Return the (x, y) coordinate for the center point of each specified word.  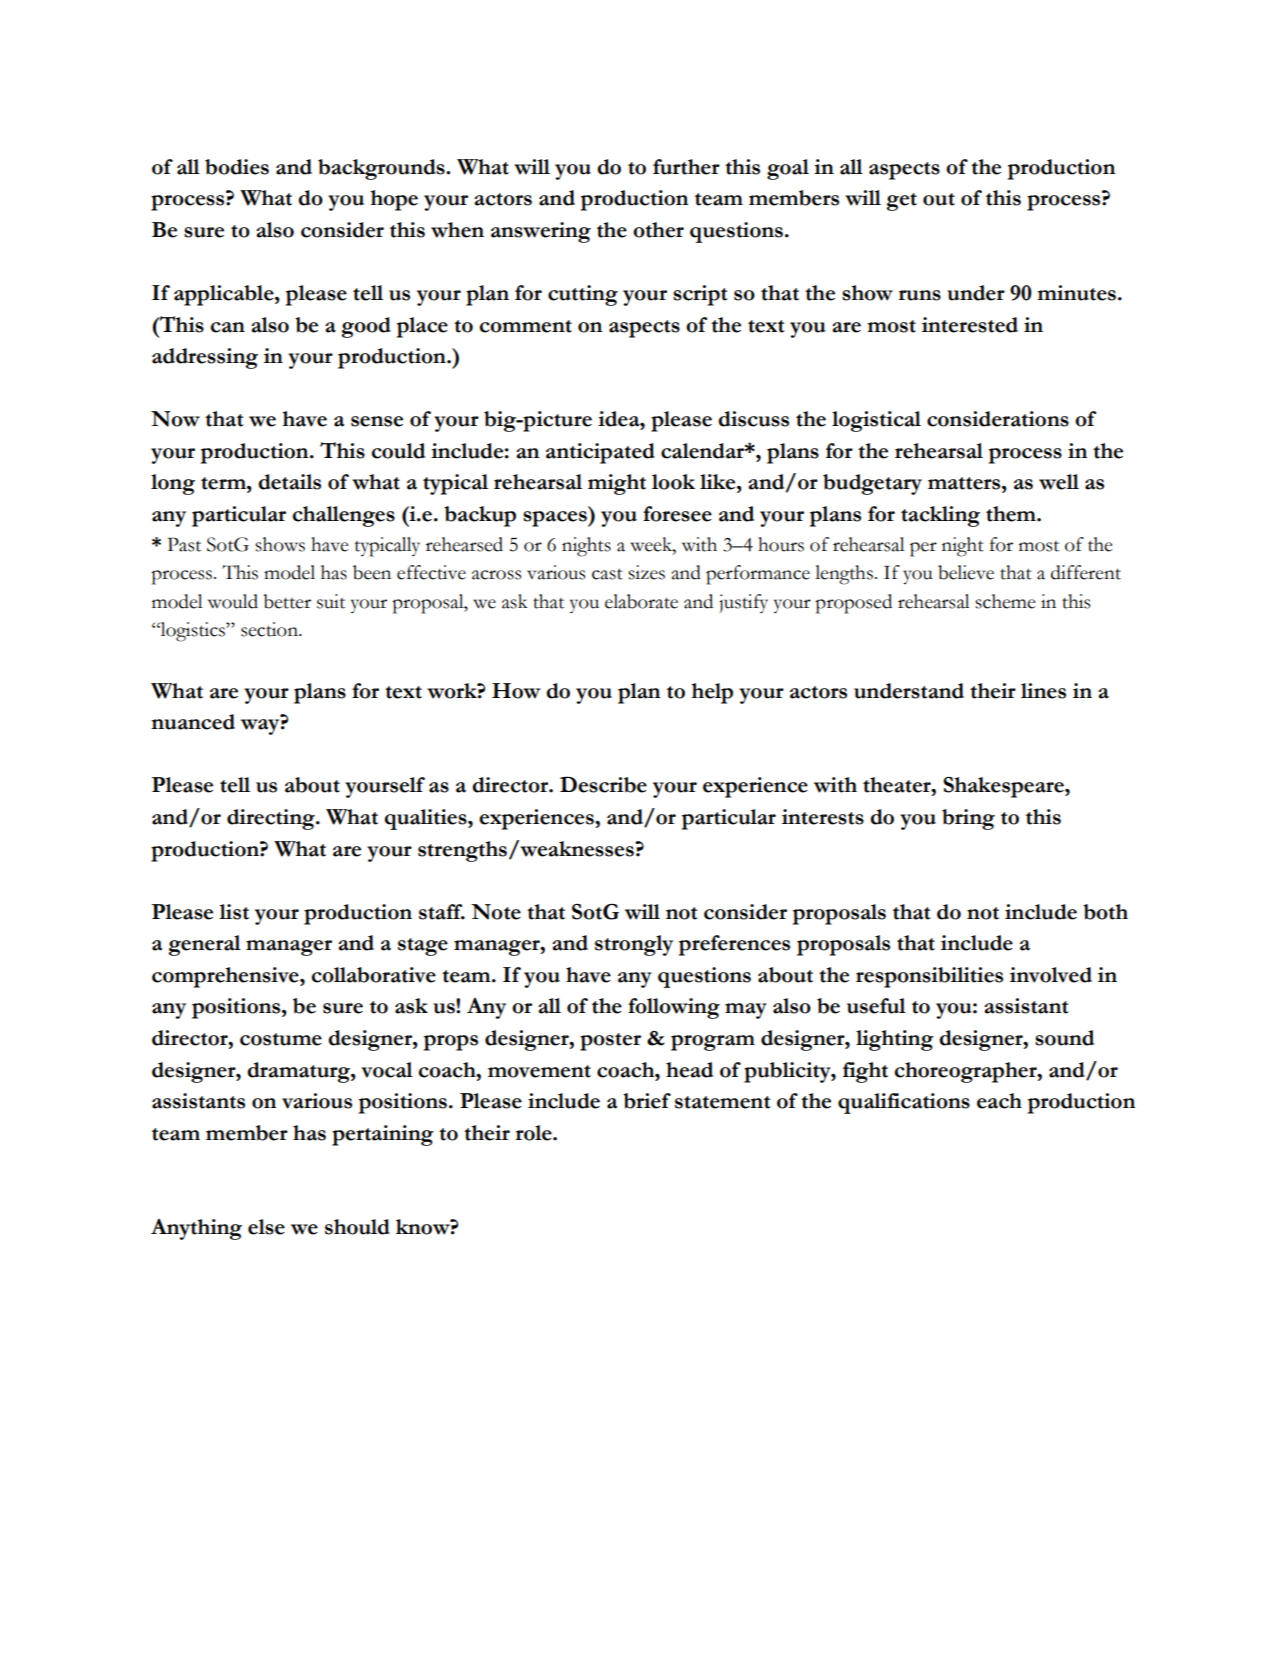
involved (1051, 975)
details (289, 482)
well (1059, 482)
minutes (1076, 293)
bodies (237, 167)
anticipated (600, 453)
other (658, 230)
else (266, 1227)
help (712, 693)
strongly (634, 945)
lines (1043, 691)
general (205, 945)
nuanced (193, 722)
